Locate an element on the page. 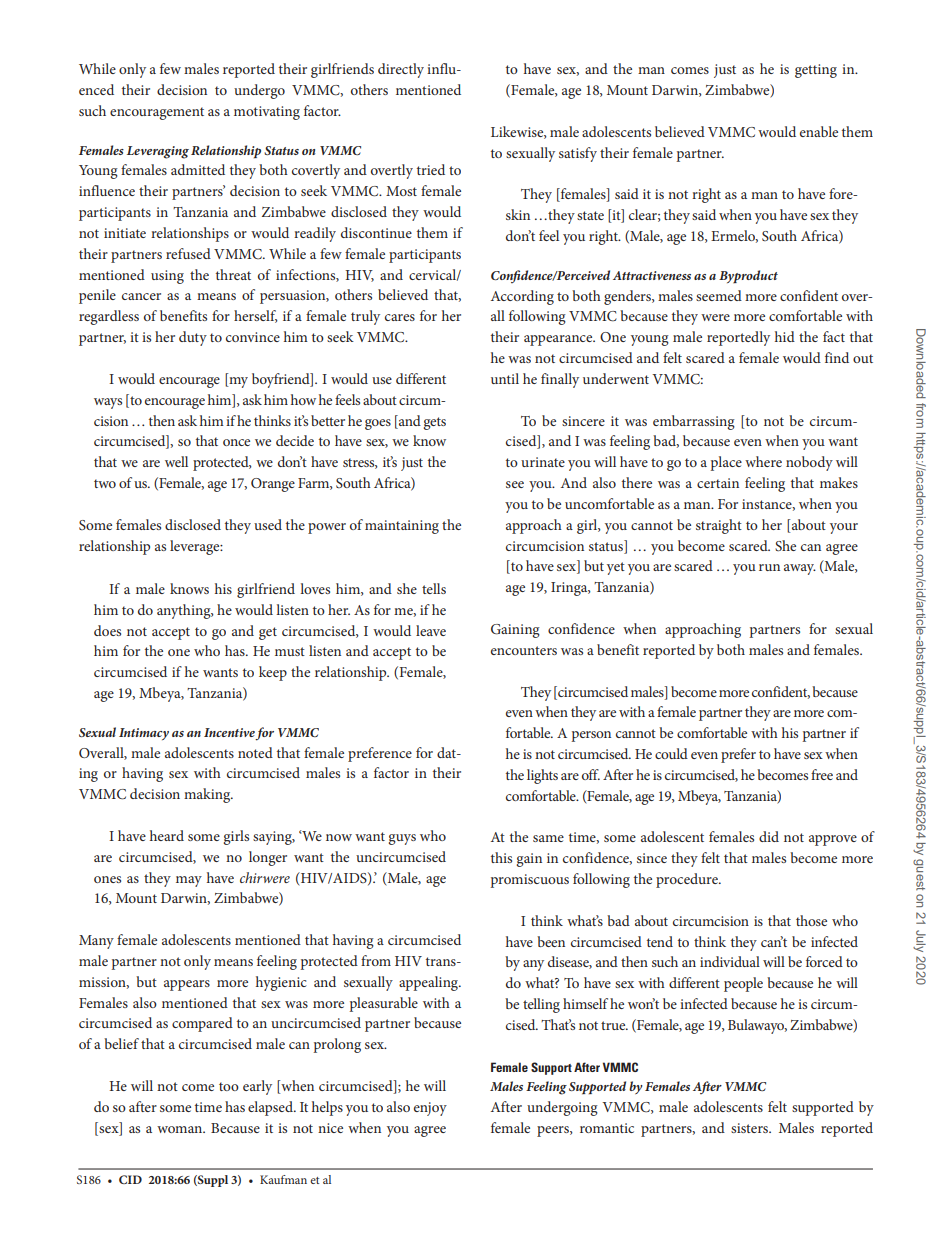 The height and width of the page is (1255, 952). sisters is located at coordinates (750, 1128).
